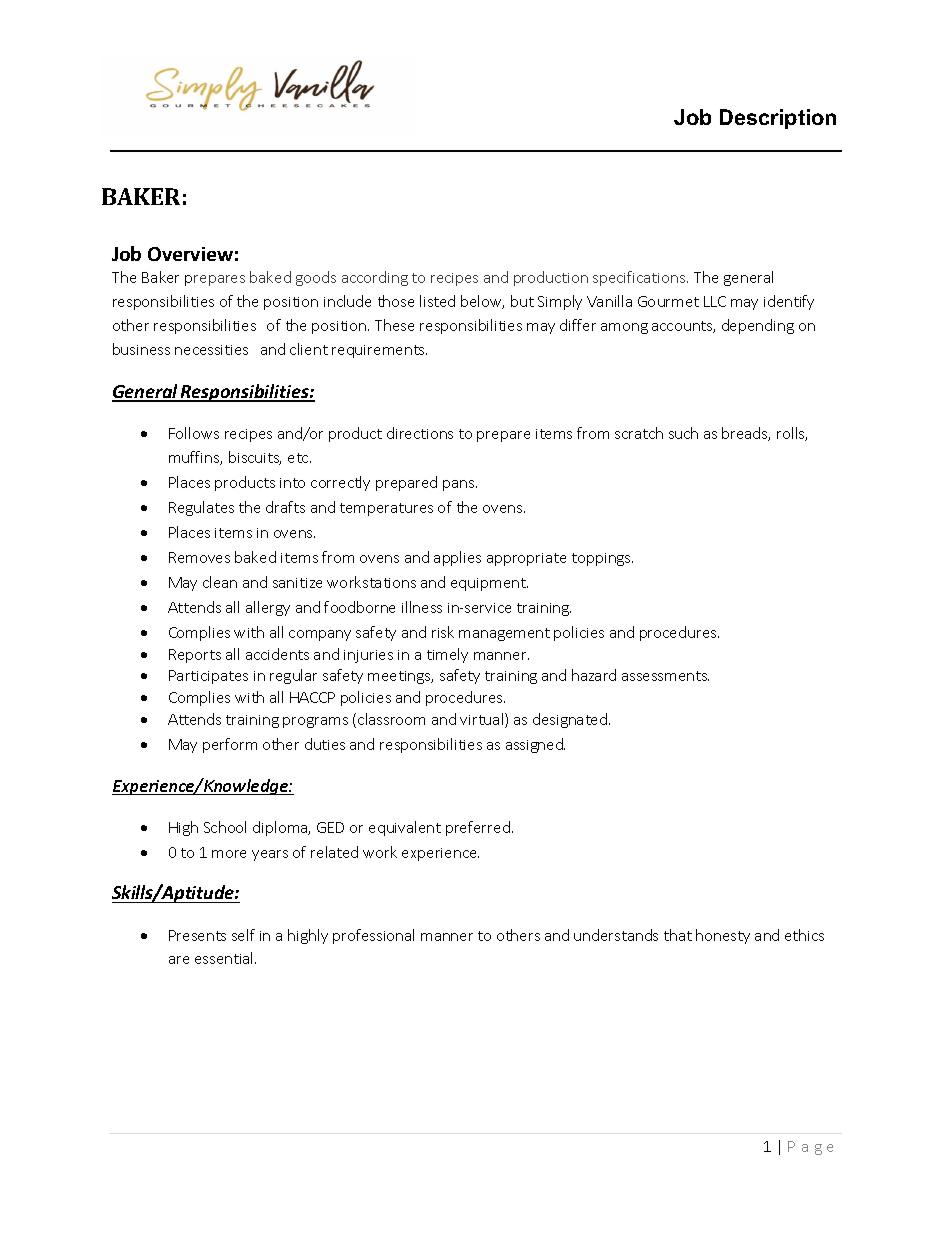 Image resolution: width=952 pixels, height=1233 pixels. What do you see at coordinates (665, 676) in the document?
I see `assessments` at bounding box center [665, 676].
